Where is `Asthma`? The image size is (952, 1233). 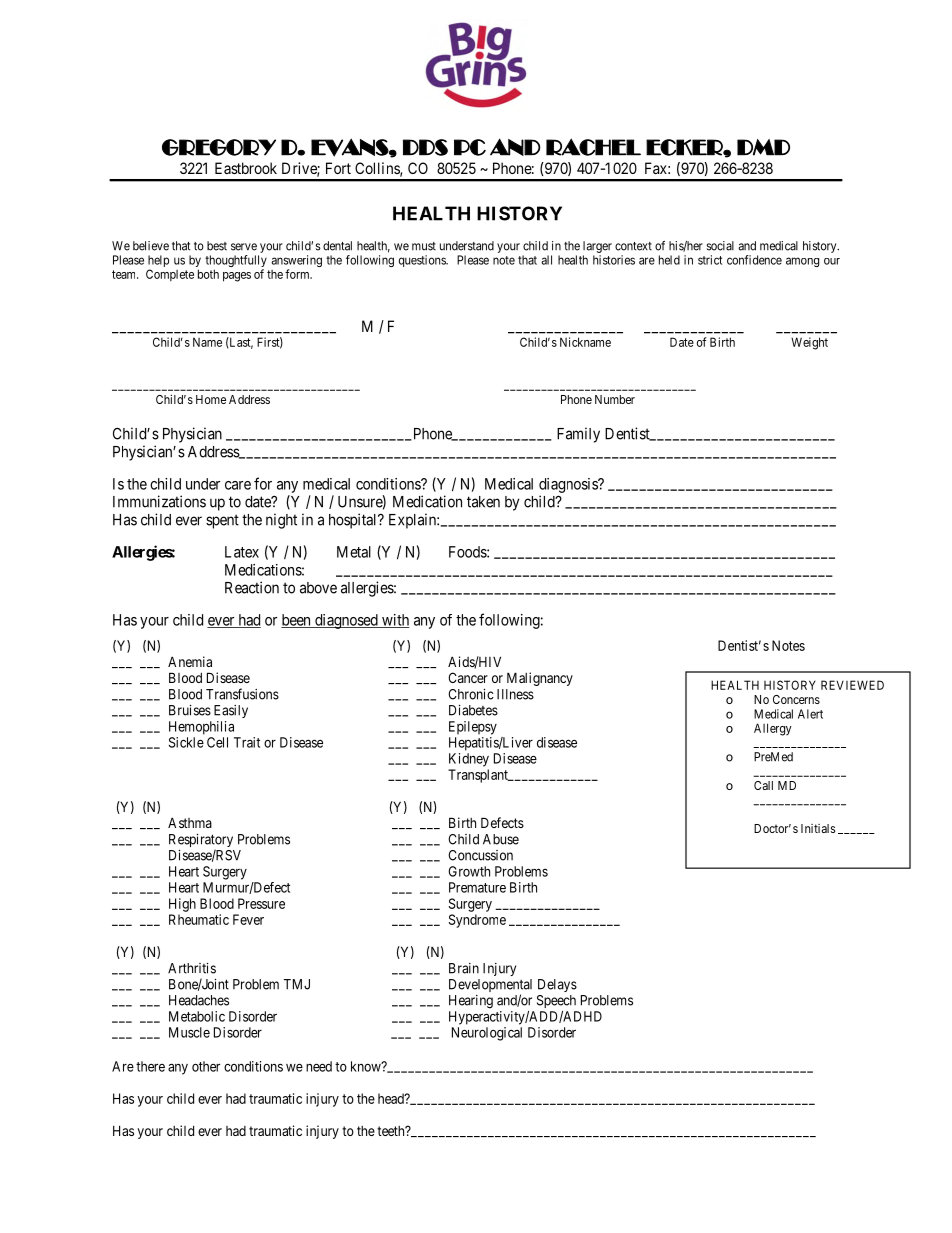
Asthma is located at coordinates (190, 822).
